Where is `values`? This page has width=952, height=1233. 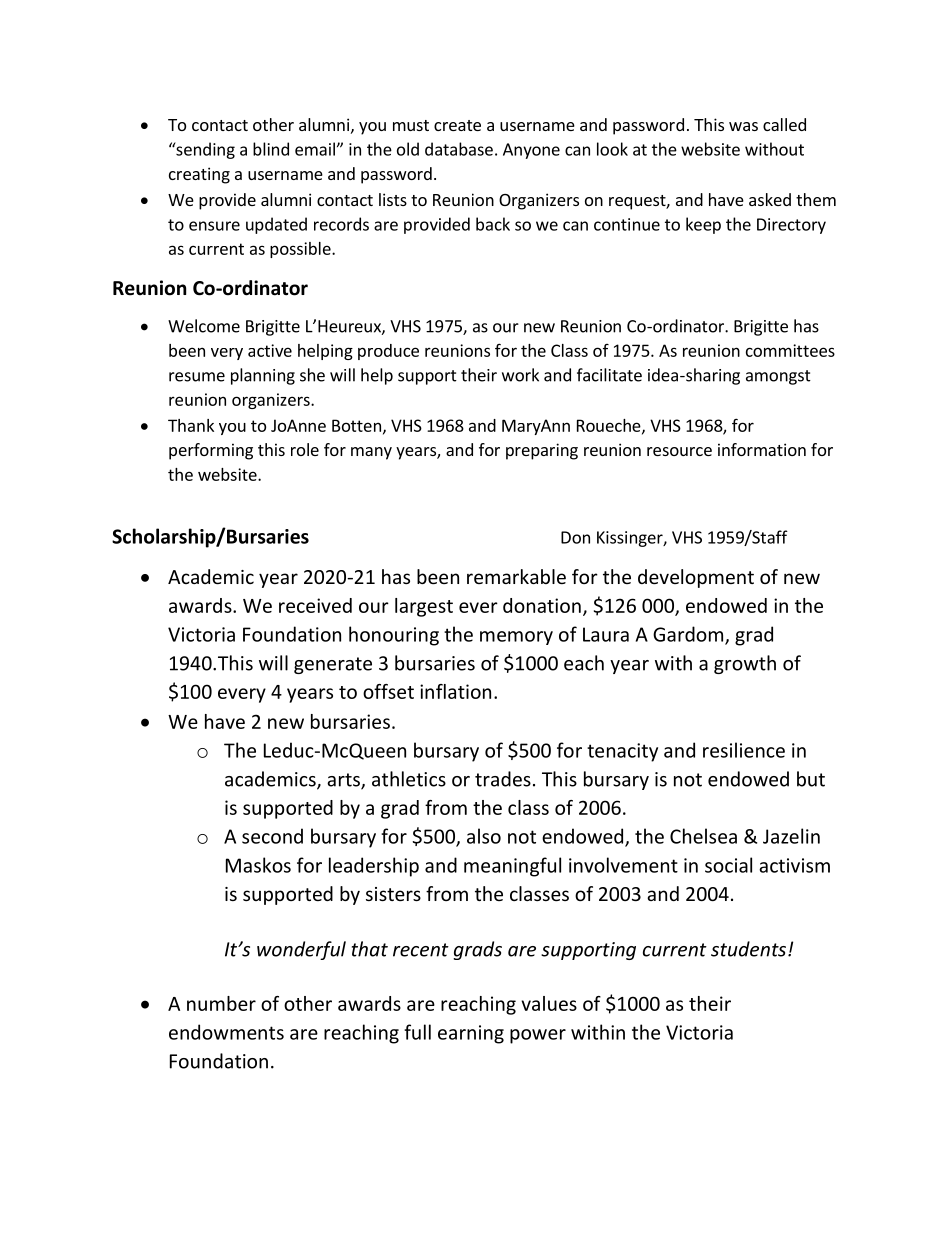 values is located at coordinates (549, 1003).
